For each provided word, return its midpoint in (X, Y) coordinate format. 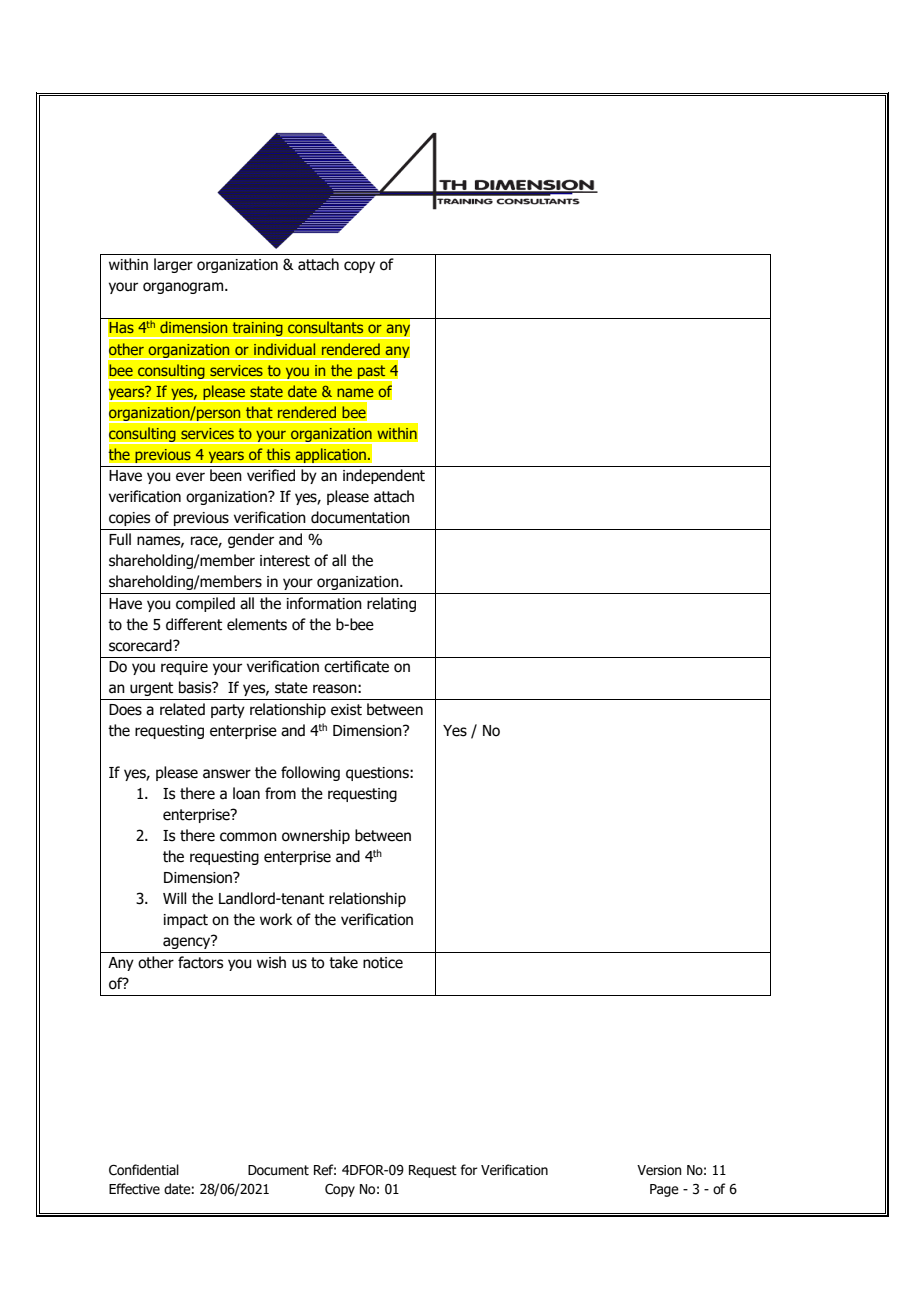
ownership (316, 836)
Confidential (144, 1170)
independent (384, 476)
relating (391, 604)
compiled (205, 604)
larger (173, 265)
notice (383, 963)
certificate (356, 666)
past (372, 373)
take (343, 962)
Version (659, 1170)
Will (175, 898)
